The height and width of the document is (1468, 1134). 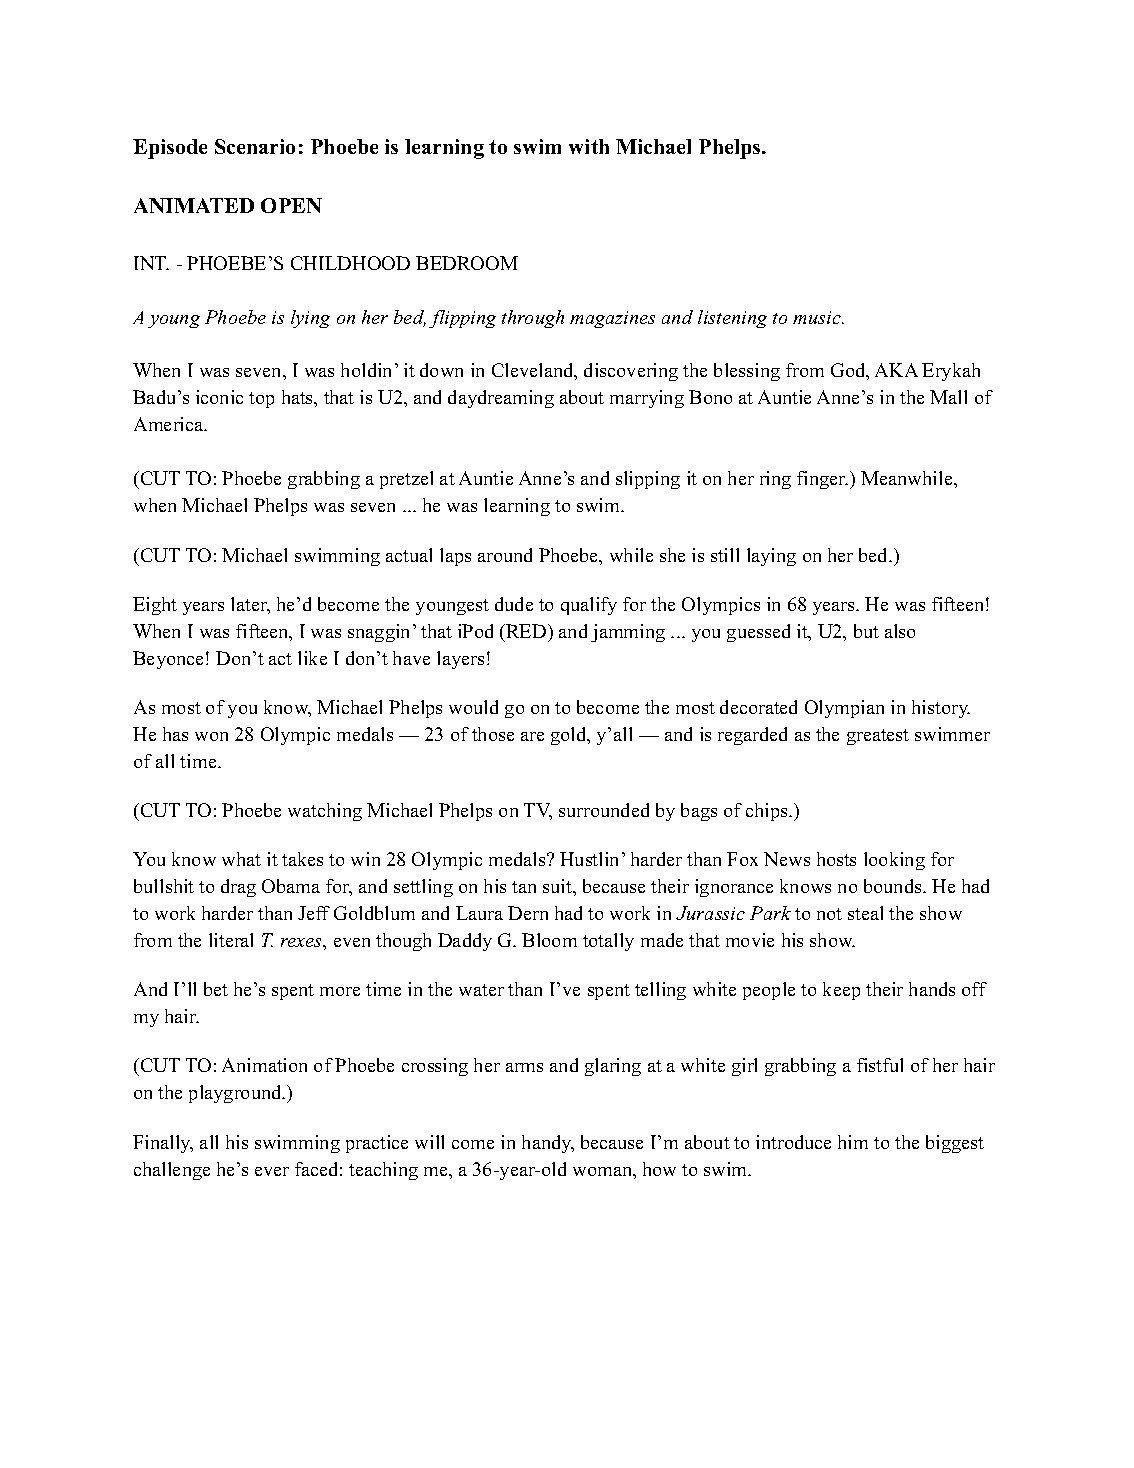 I want to click on him, so click(x=853, y=1142).
